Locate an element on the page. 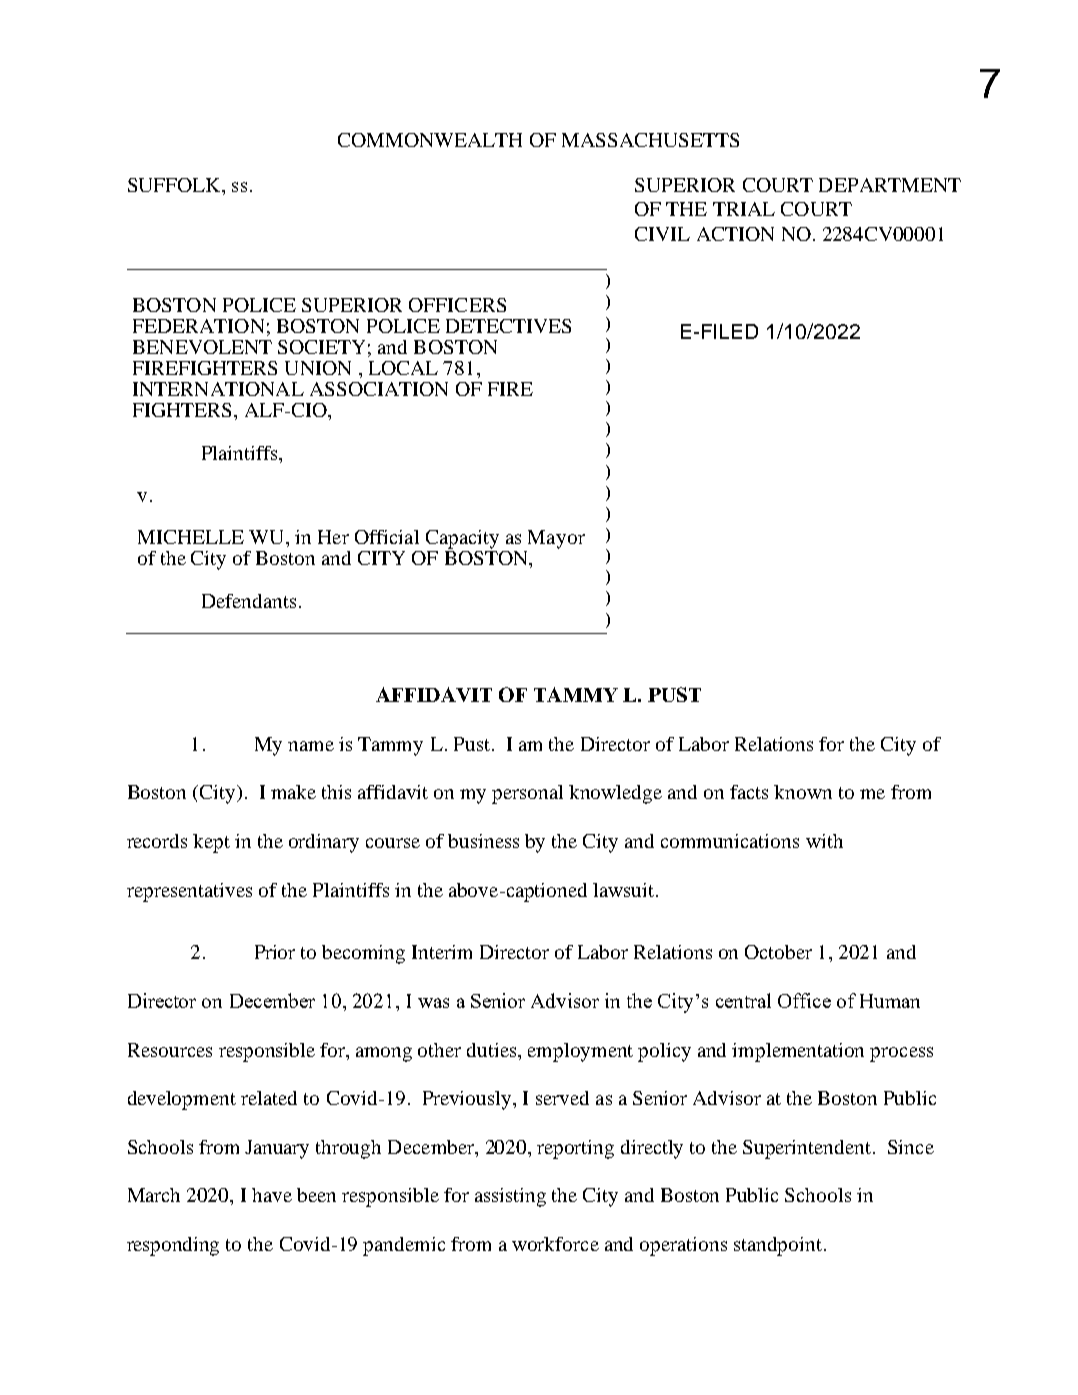  with is located at coordinates (824, 841).
